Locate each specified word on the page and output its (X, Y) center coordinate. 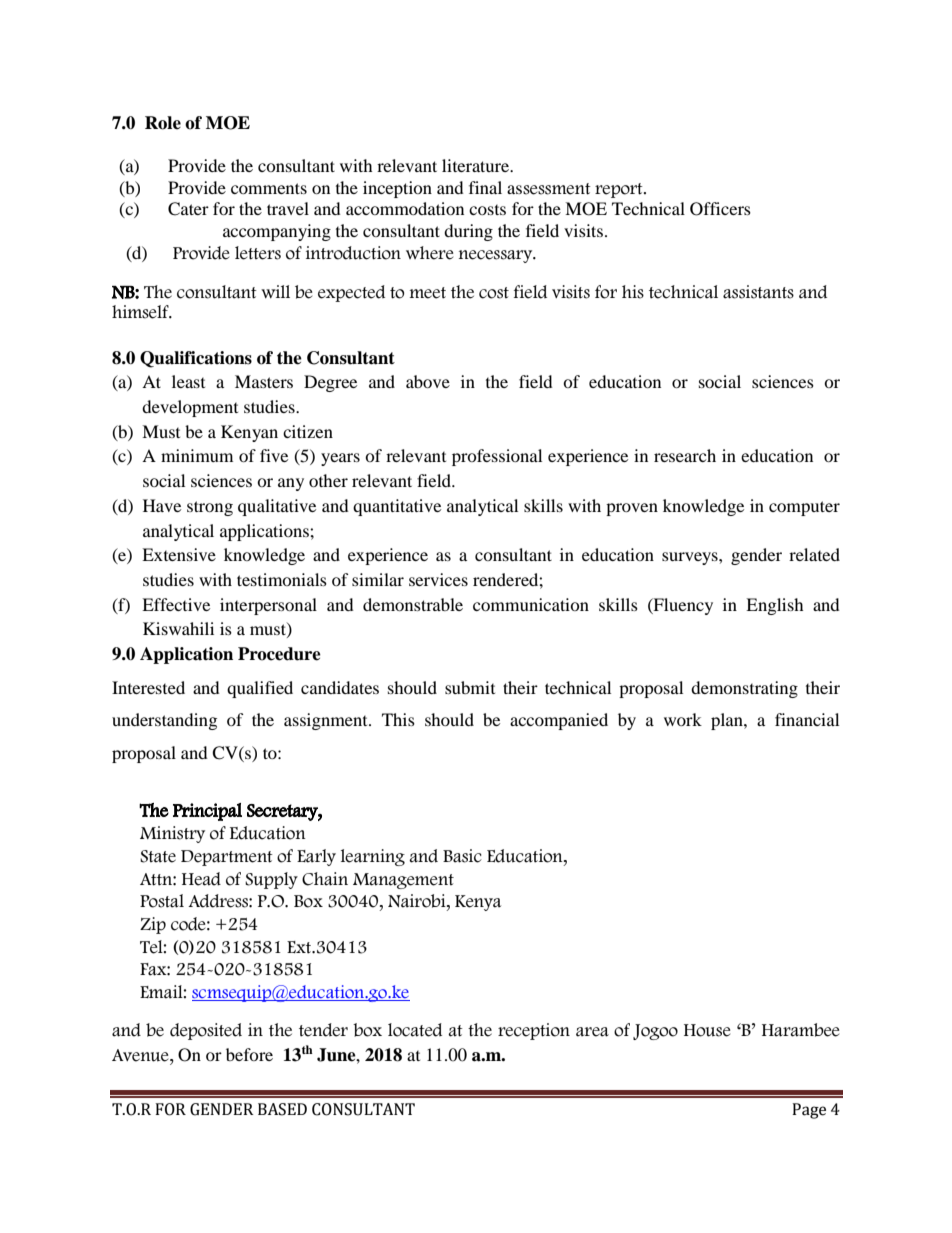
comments (269, 188)
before (249, 1054)
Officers (720, 209)
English (775, 606)
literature (477, 165)
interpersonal (268, 606)
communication (531, 604)
